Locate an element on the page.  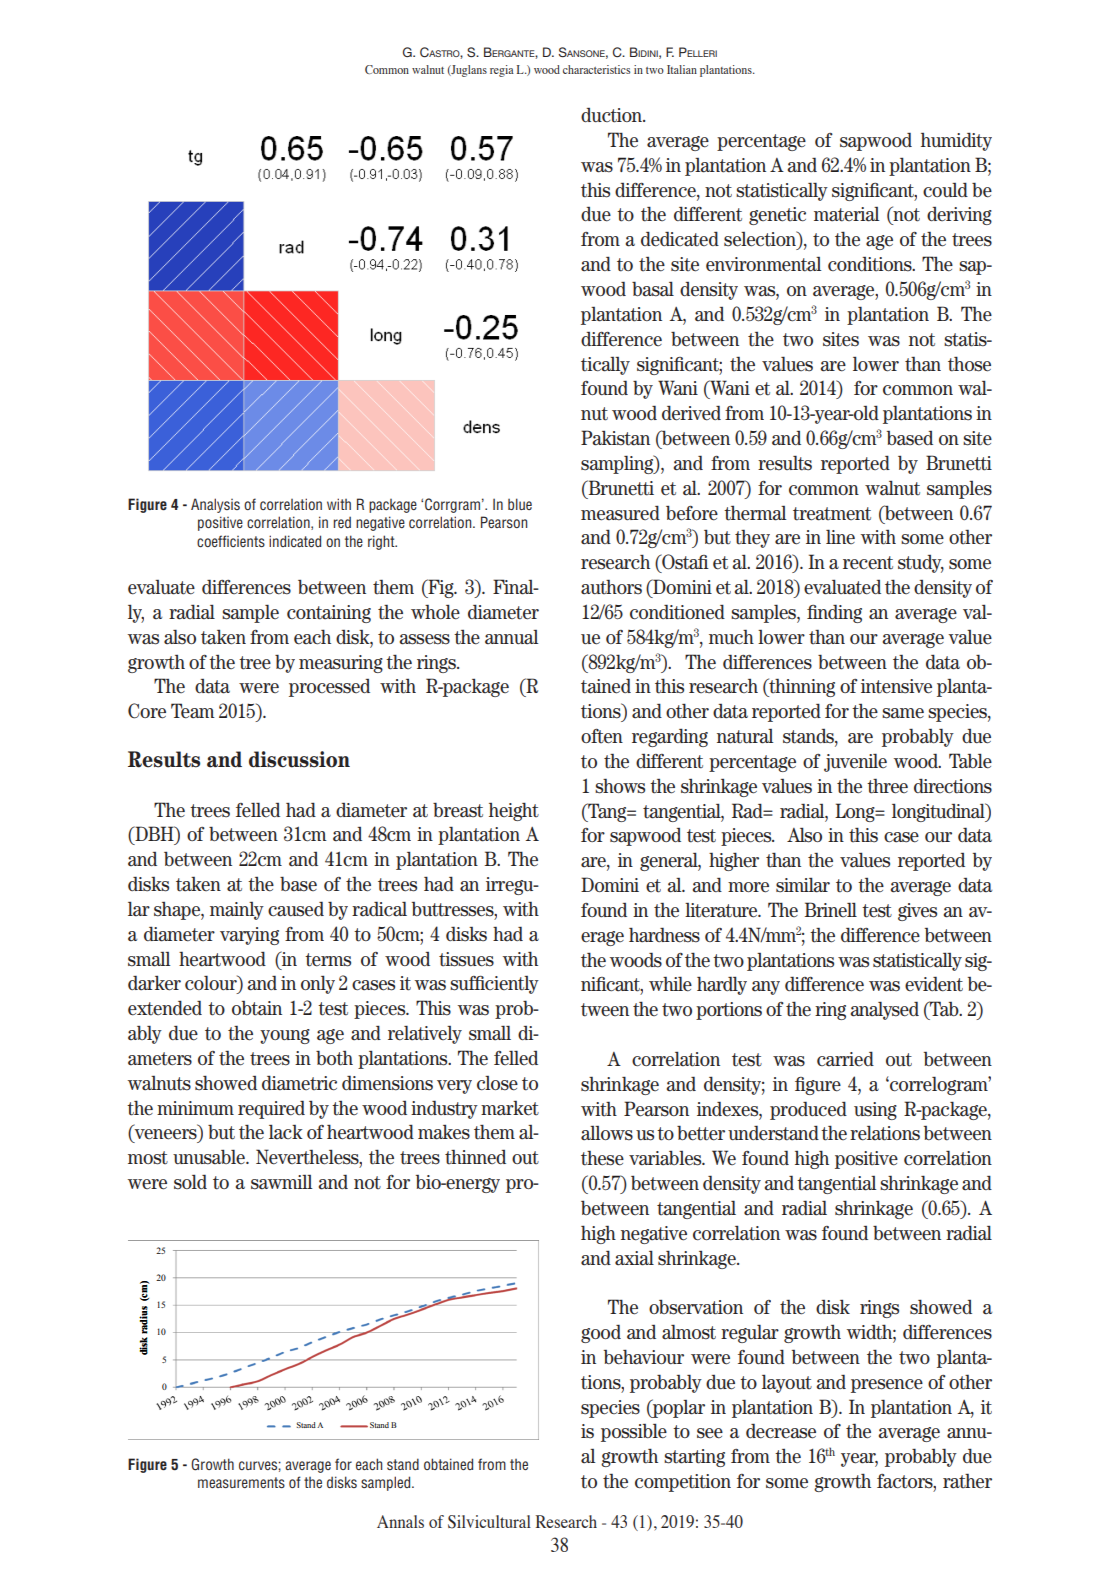
three is located at coordinates (887, 786).
